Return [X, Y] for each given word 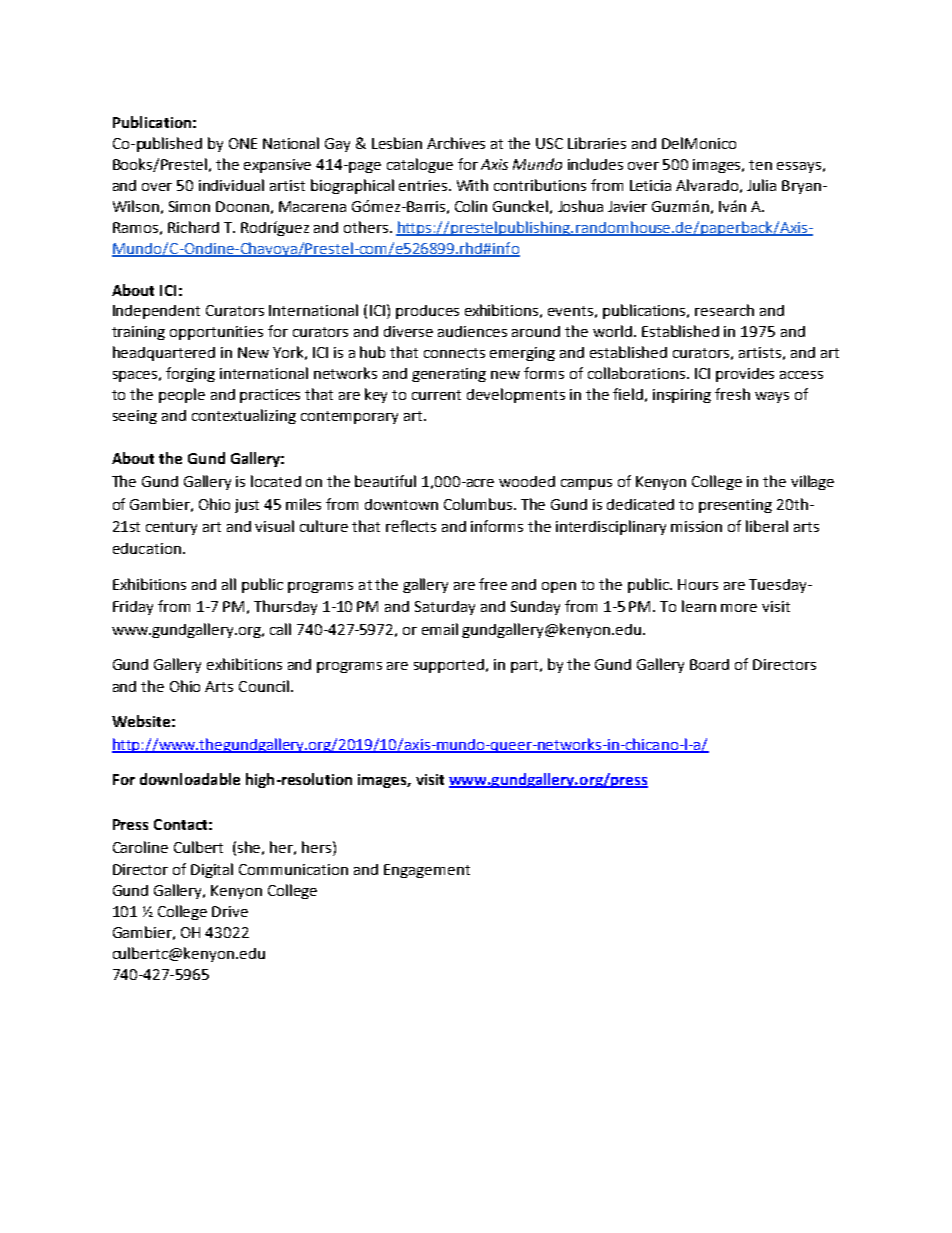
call [280, 629]
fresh [732, 394]
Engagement [427, 871]
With [472, 185]
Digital [212, 870]
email [440, 629]
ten [760, 165]
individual [231, 185]
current [436, 395]
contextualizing [244, 416]
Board [709, 664]
